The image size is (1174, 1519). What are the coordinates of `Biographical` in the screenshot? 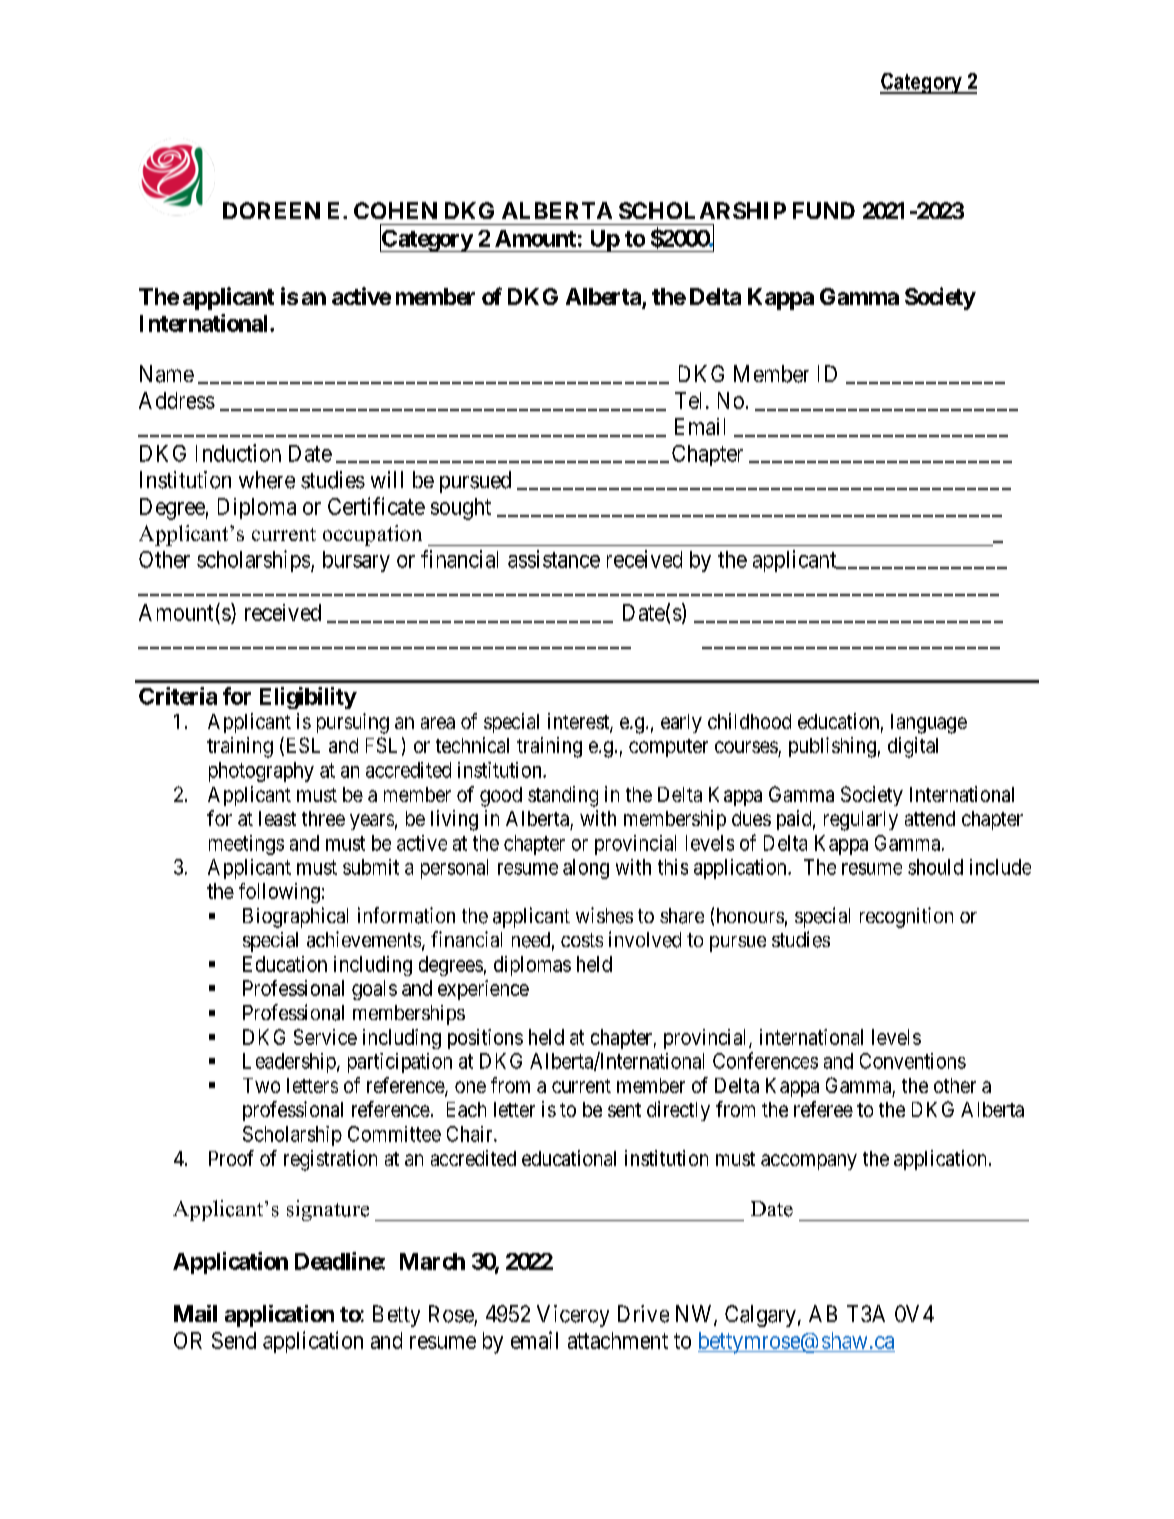 It's located at (295, 917).
